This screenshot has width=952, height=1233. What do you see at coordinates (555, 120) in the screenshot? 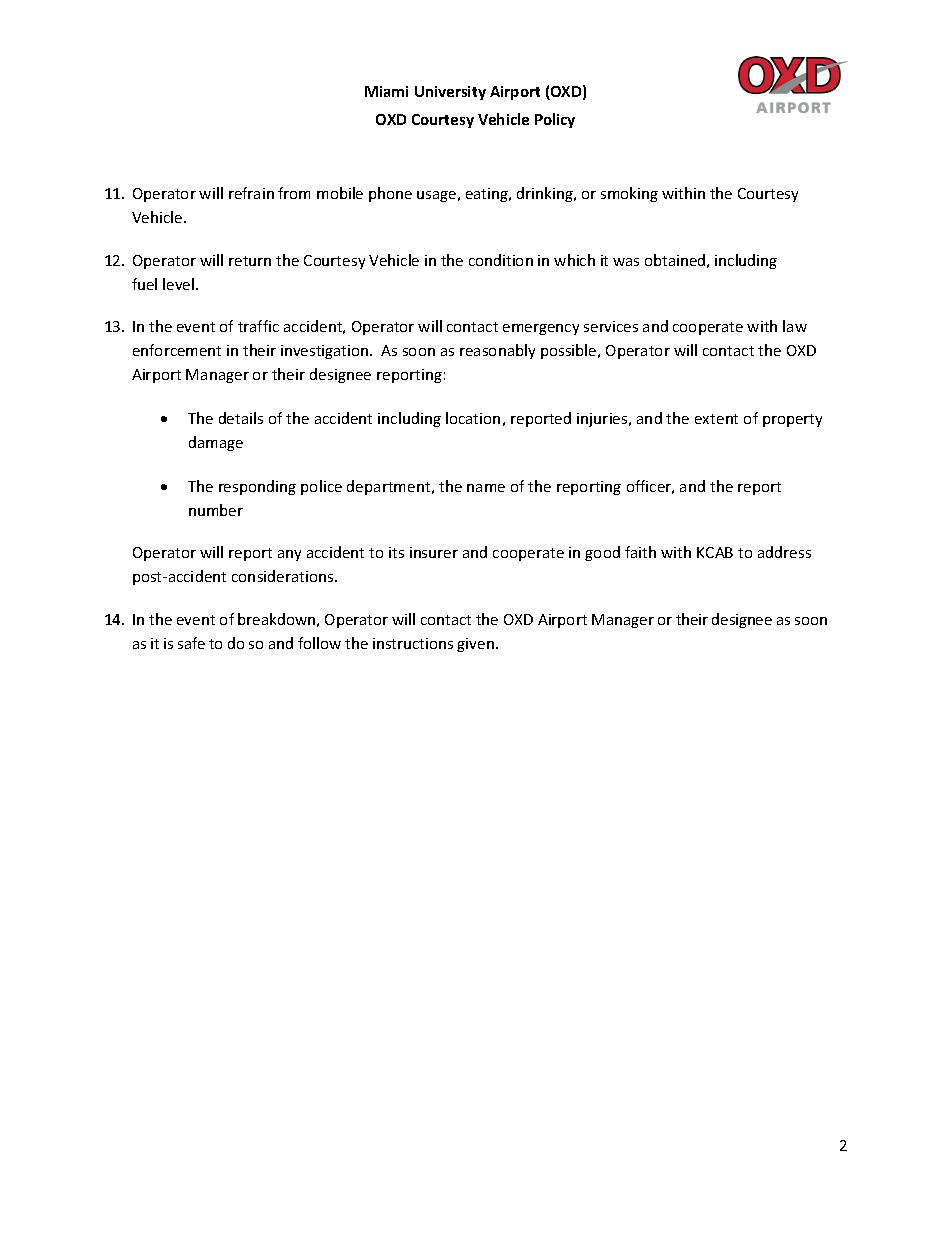
I see `Policy` at bounding box center [555, 120].
